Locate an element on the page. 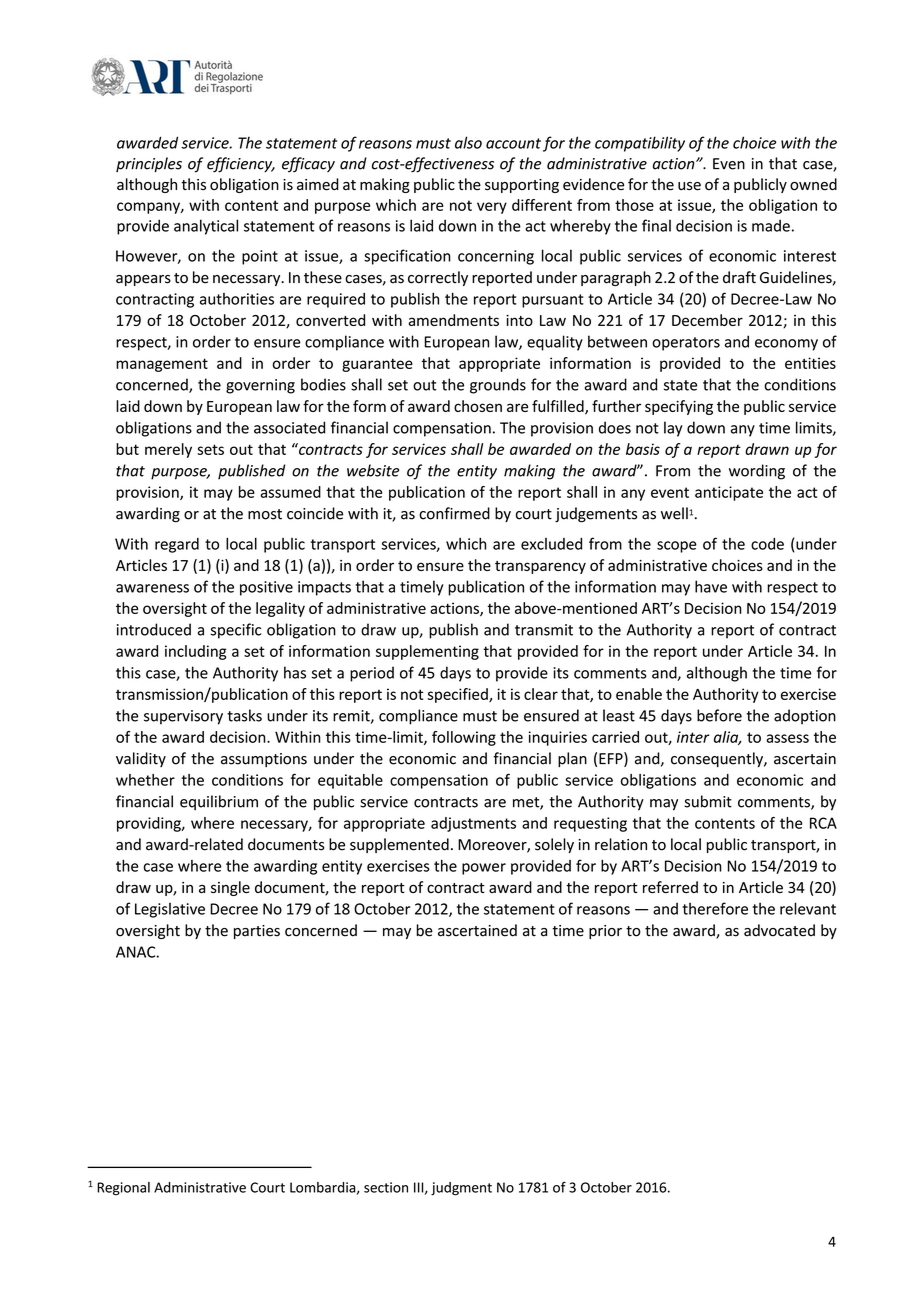 The width and height of the document is (924, 1308). also is located at coordinates (468, 142).
